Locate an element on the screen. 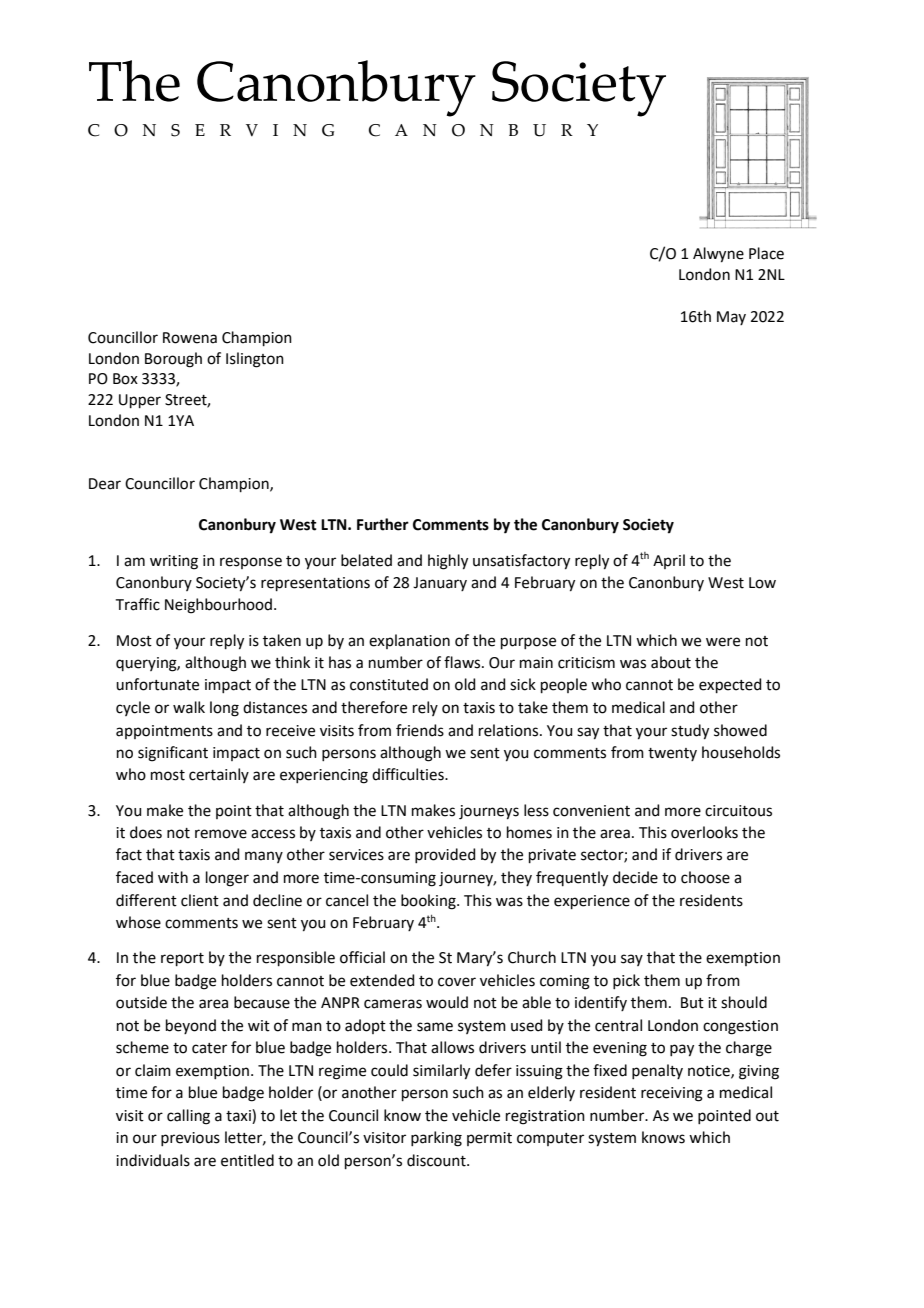 The height and width of the screenshot is (1308, 924). Rowena is located at coordinates (190, 338).
